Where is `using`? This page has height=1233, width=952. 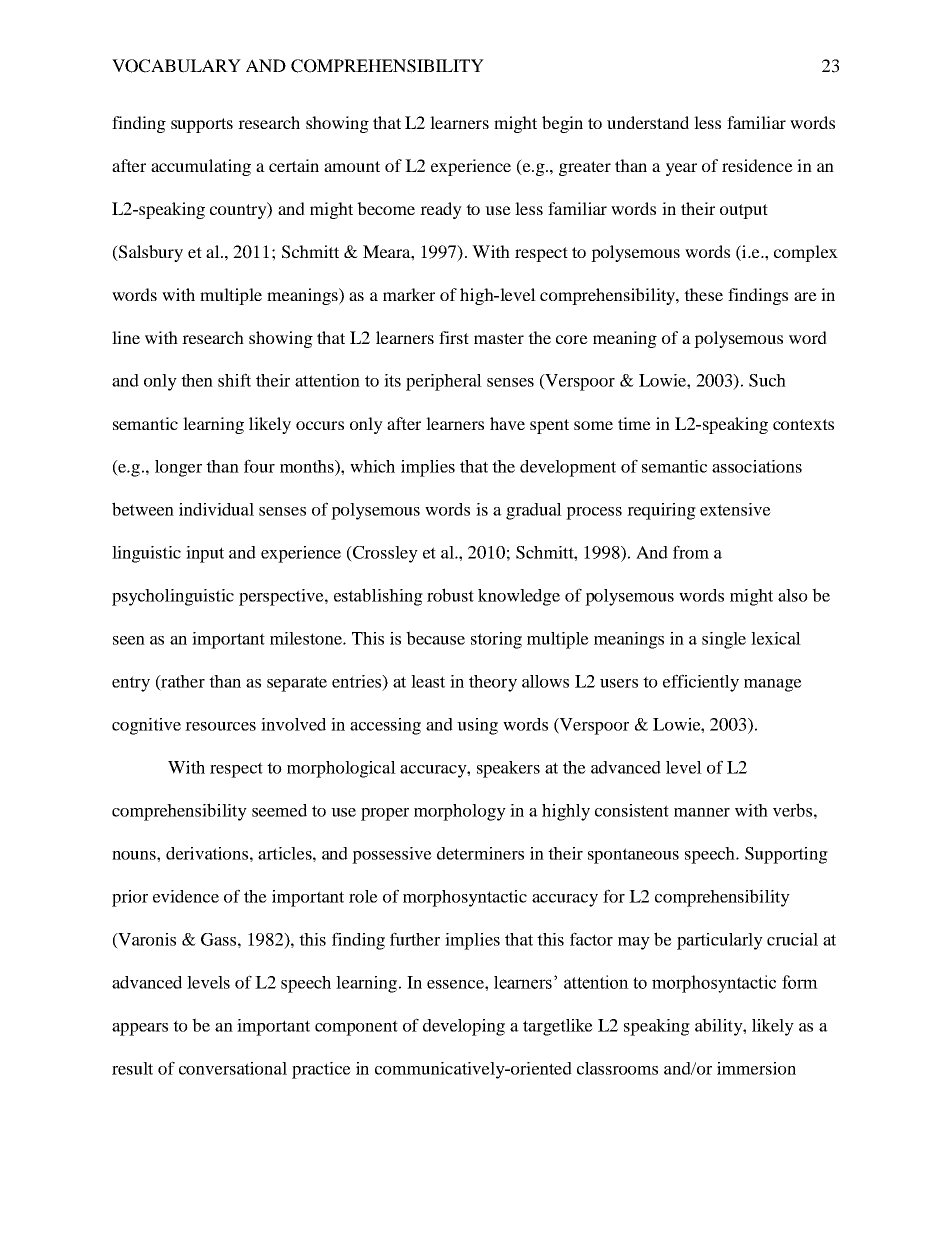
using is located at coordinates (477, 726).
